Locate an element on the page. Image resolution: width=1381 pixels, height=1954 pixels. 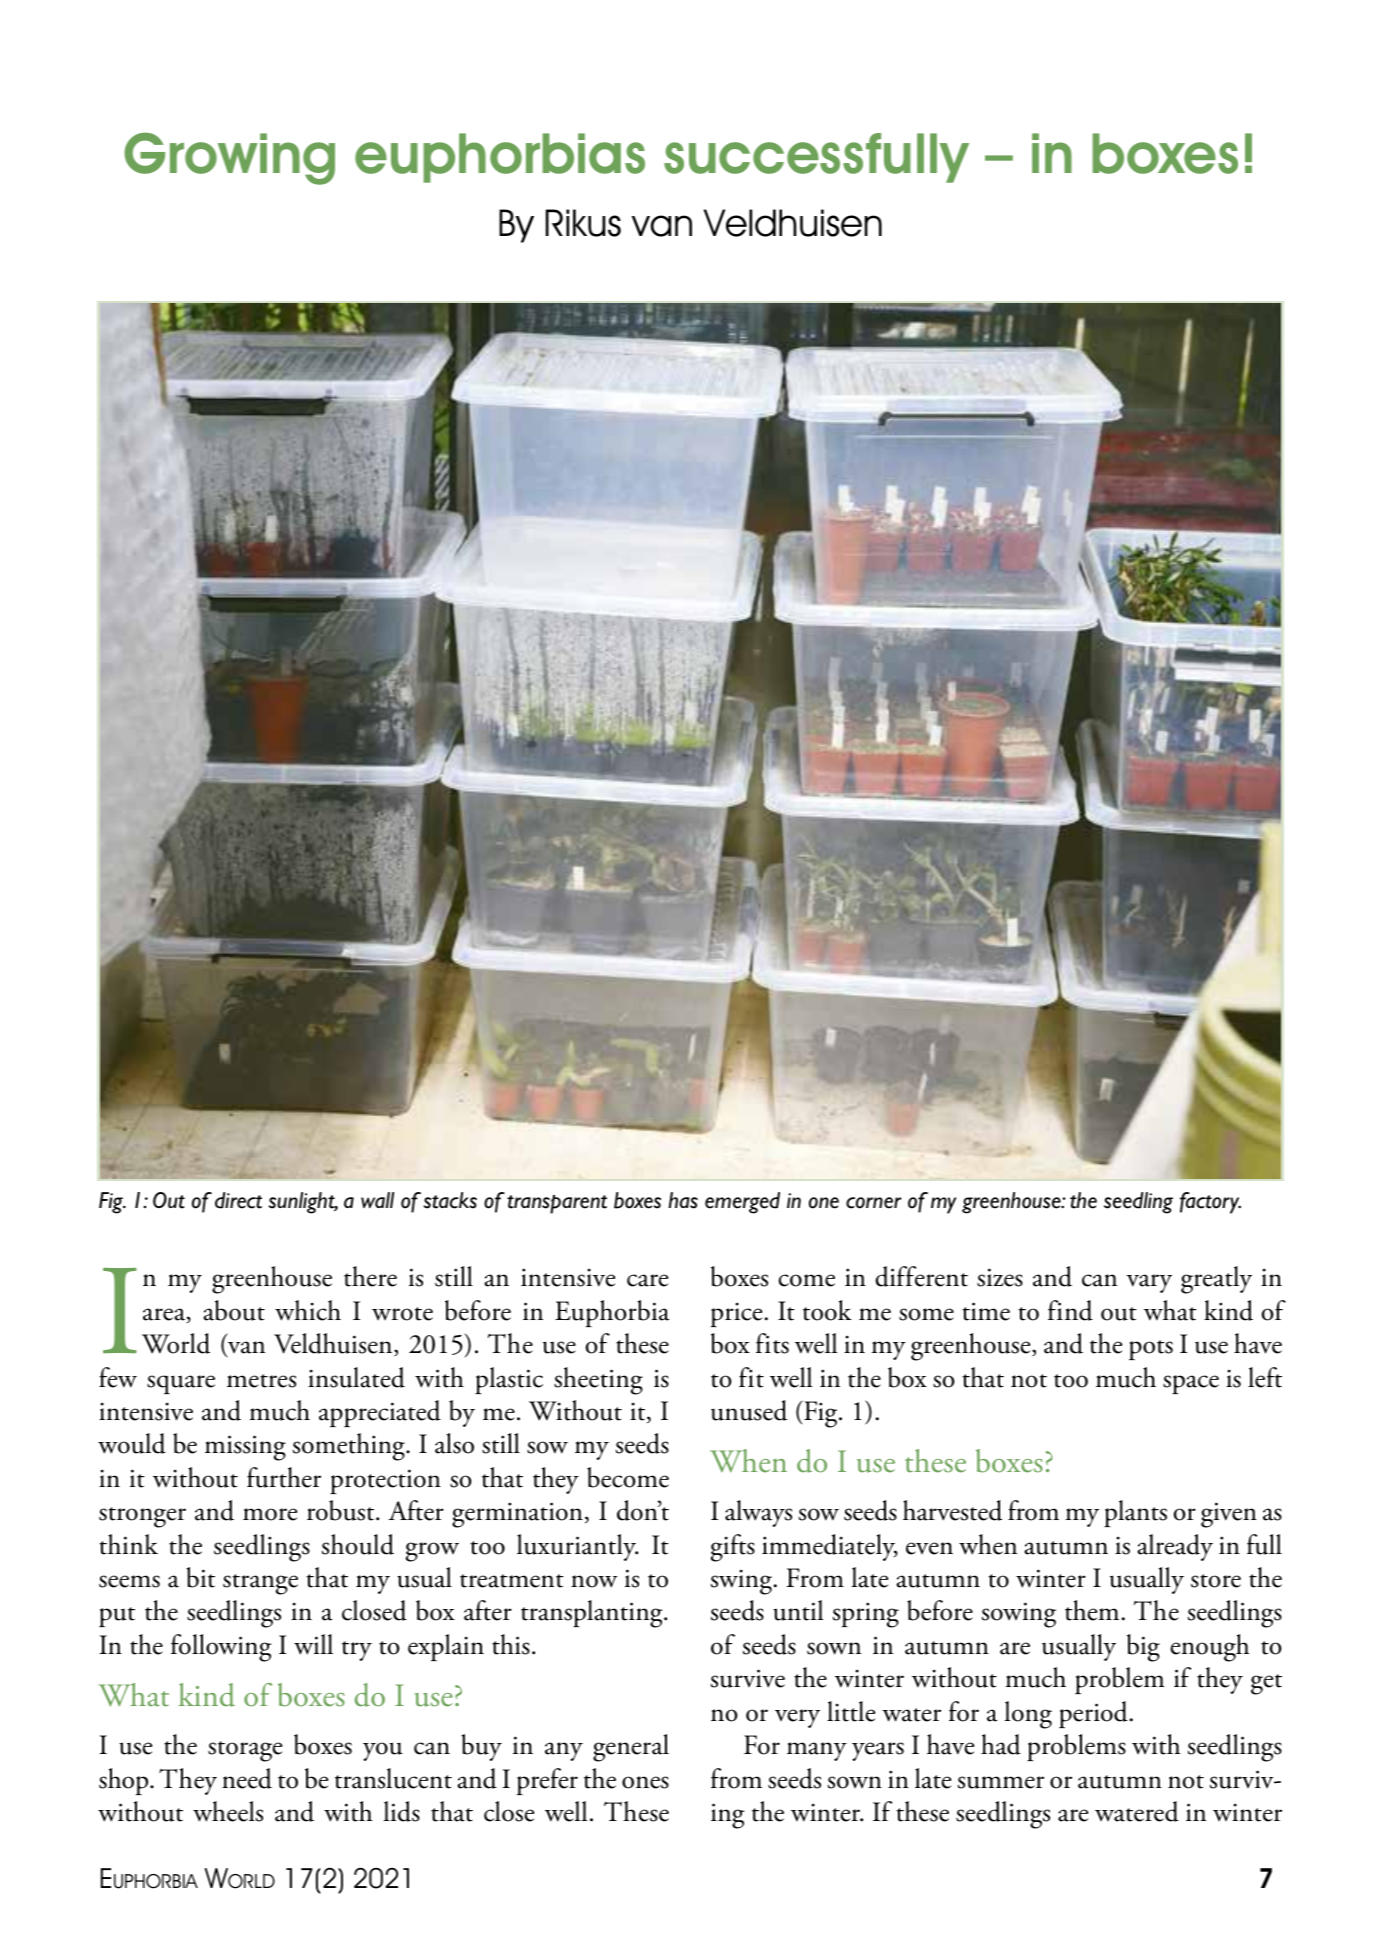
factory is located at coordinates (1210, 1203).
